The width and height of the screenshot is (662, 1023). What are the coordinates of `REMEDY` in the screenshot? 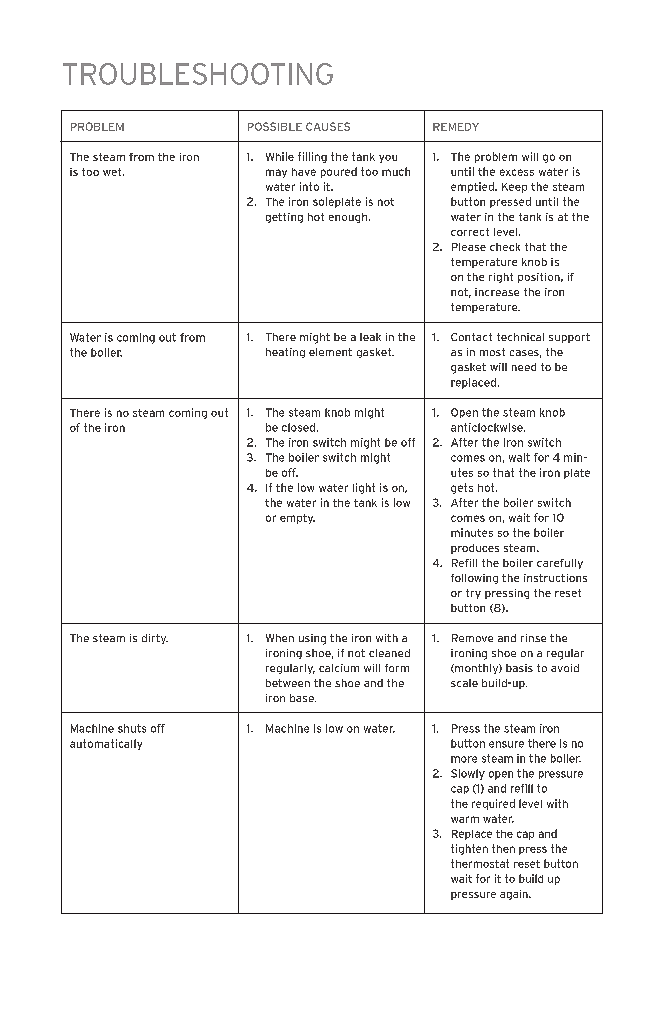 It's located at (456, 127).
